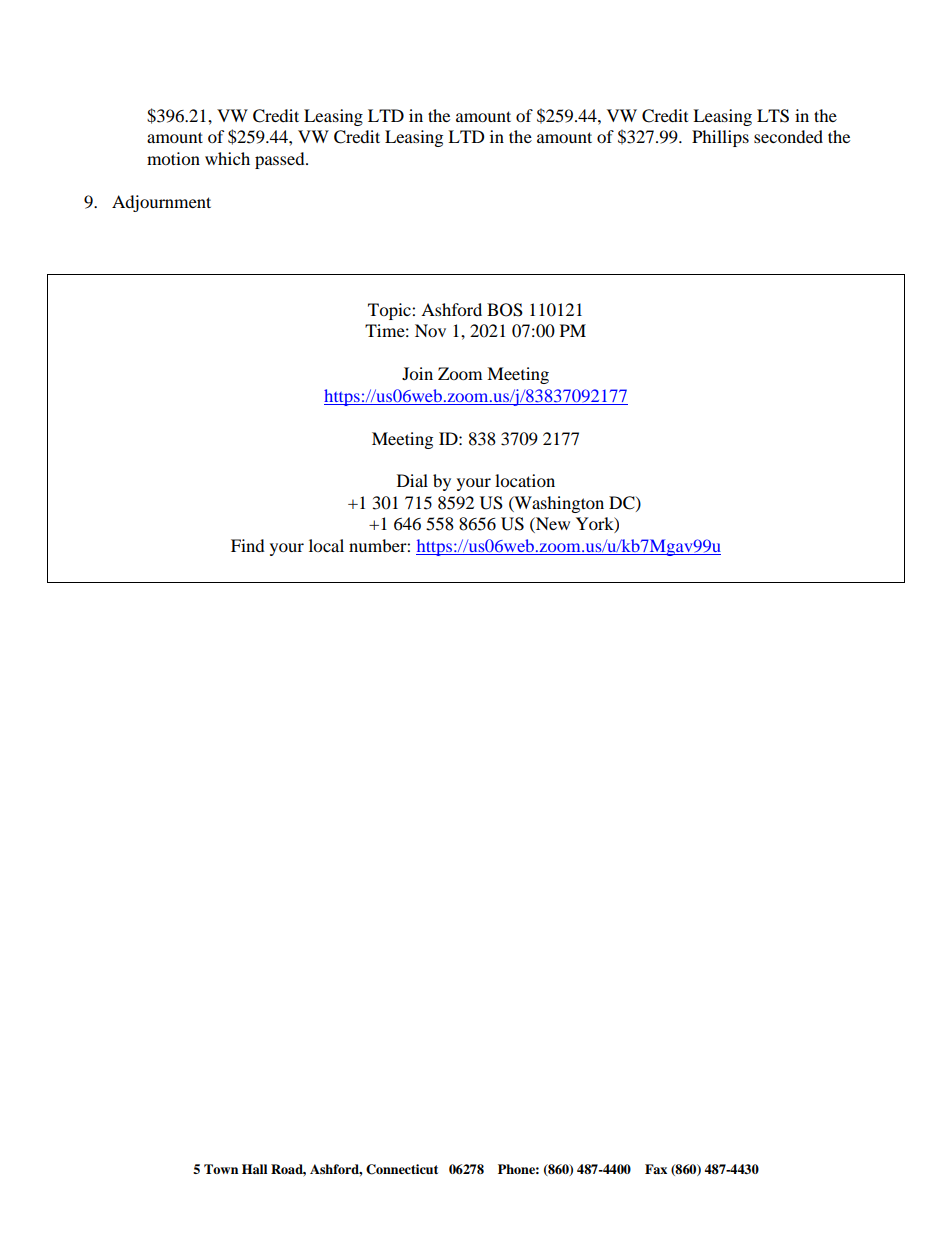 This image has width=952, height=1233. Describe the element at coordinates (281, 160) in the image. I see `passed` at that location.
